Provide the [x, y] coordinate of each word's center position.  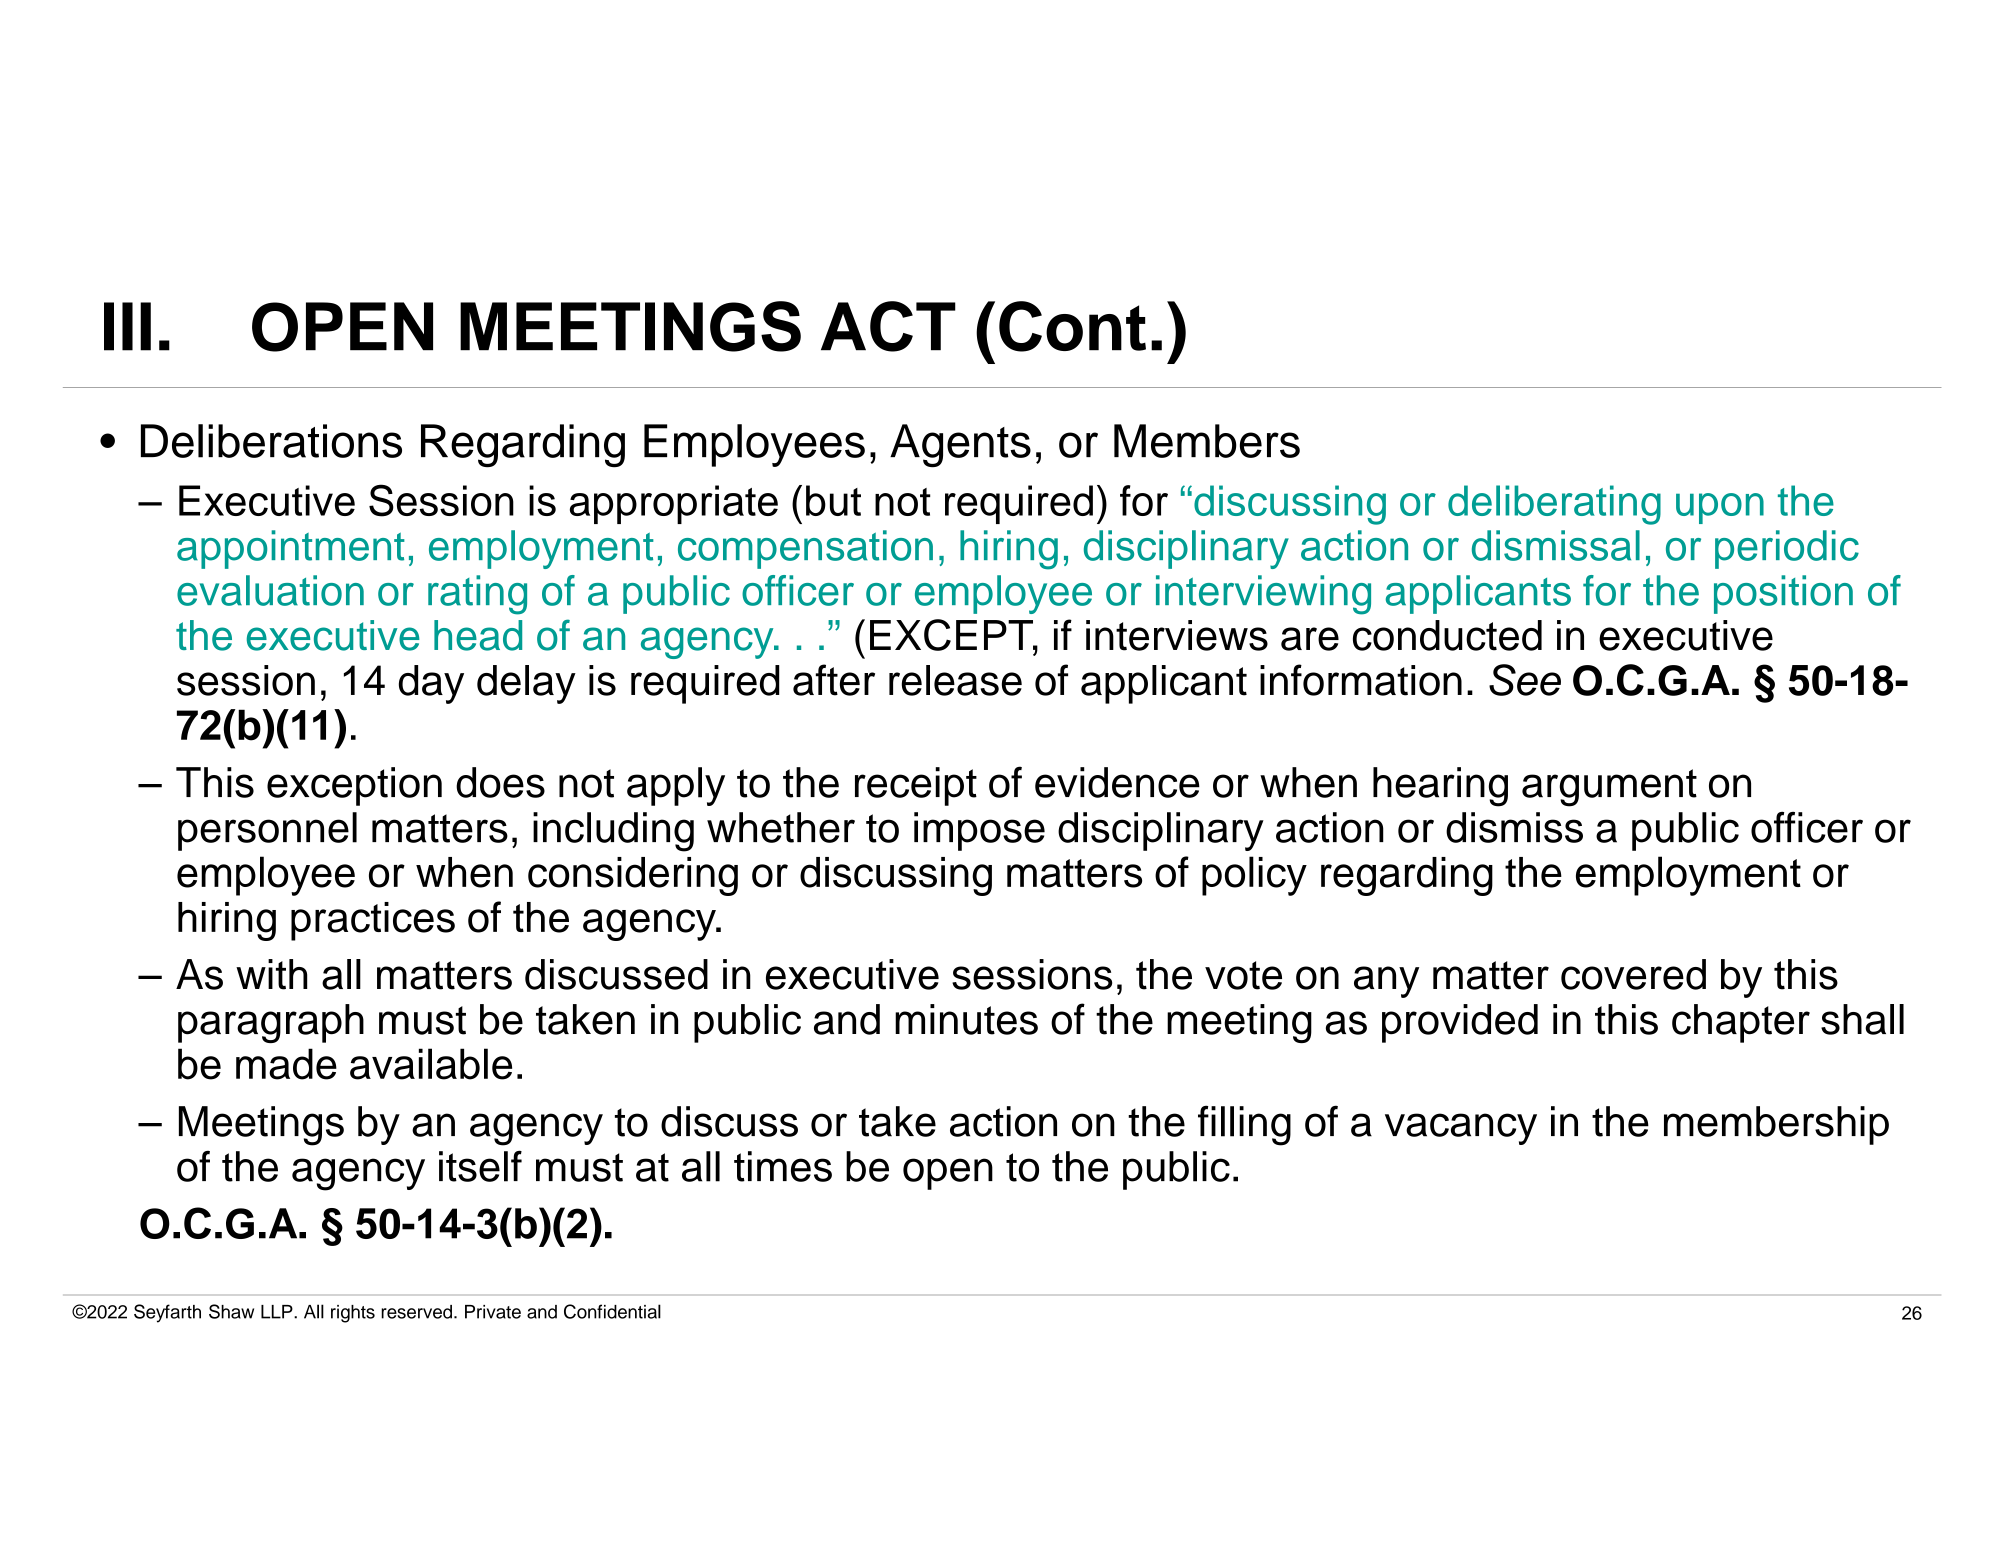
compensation [805, 549]
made [286, 1064]
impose [979, 831]
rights [353, 1314]
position [1783, 594]
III [127, 326]
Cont [1072, 326]
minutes [966, 1019]
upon [1720, 508]
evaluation [270, 590]
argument [1609, 788]
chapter [1741, 1023]
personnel [267, 831]
